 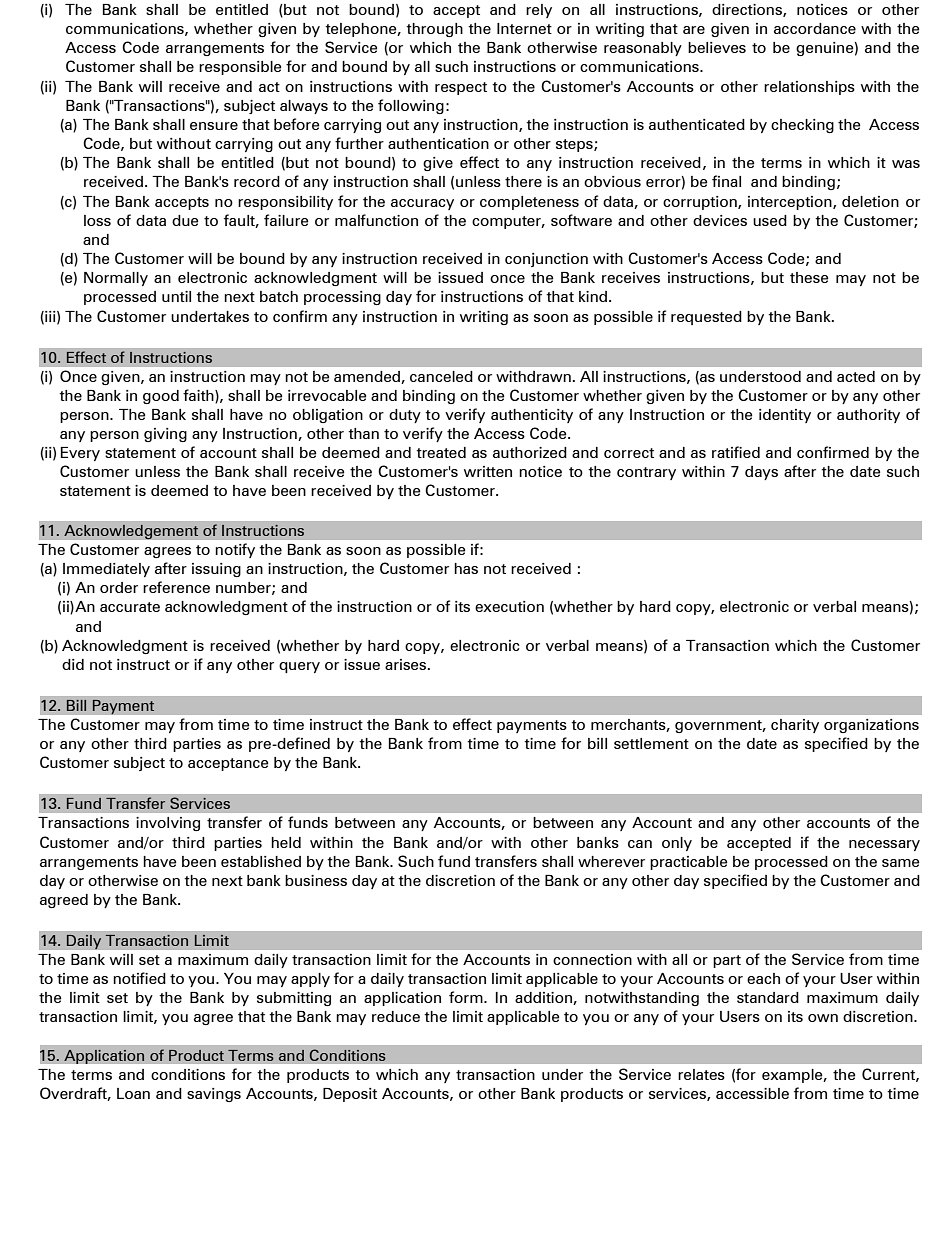 What do you see at coordinates (524, 28) in the document?
I see `Internet` at bounding box center [524, 28].
